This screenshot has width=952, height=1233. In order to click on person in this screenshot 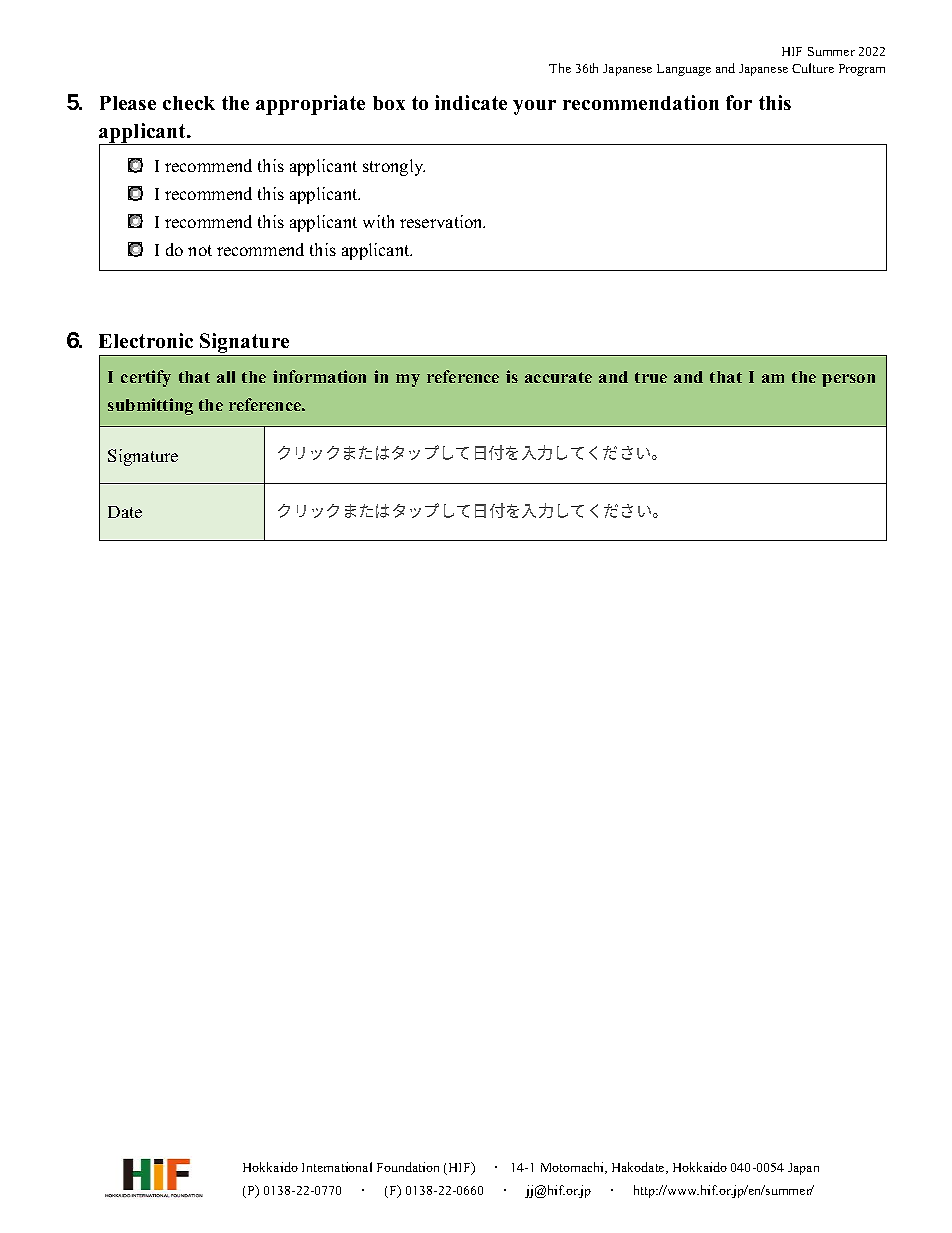, I will do `click(848, 380)`.
